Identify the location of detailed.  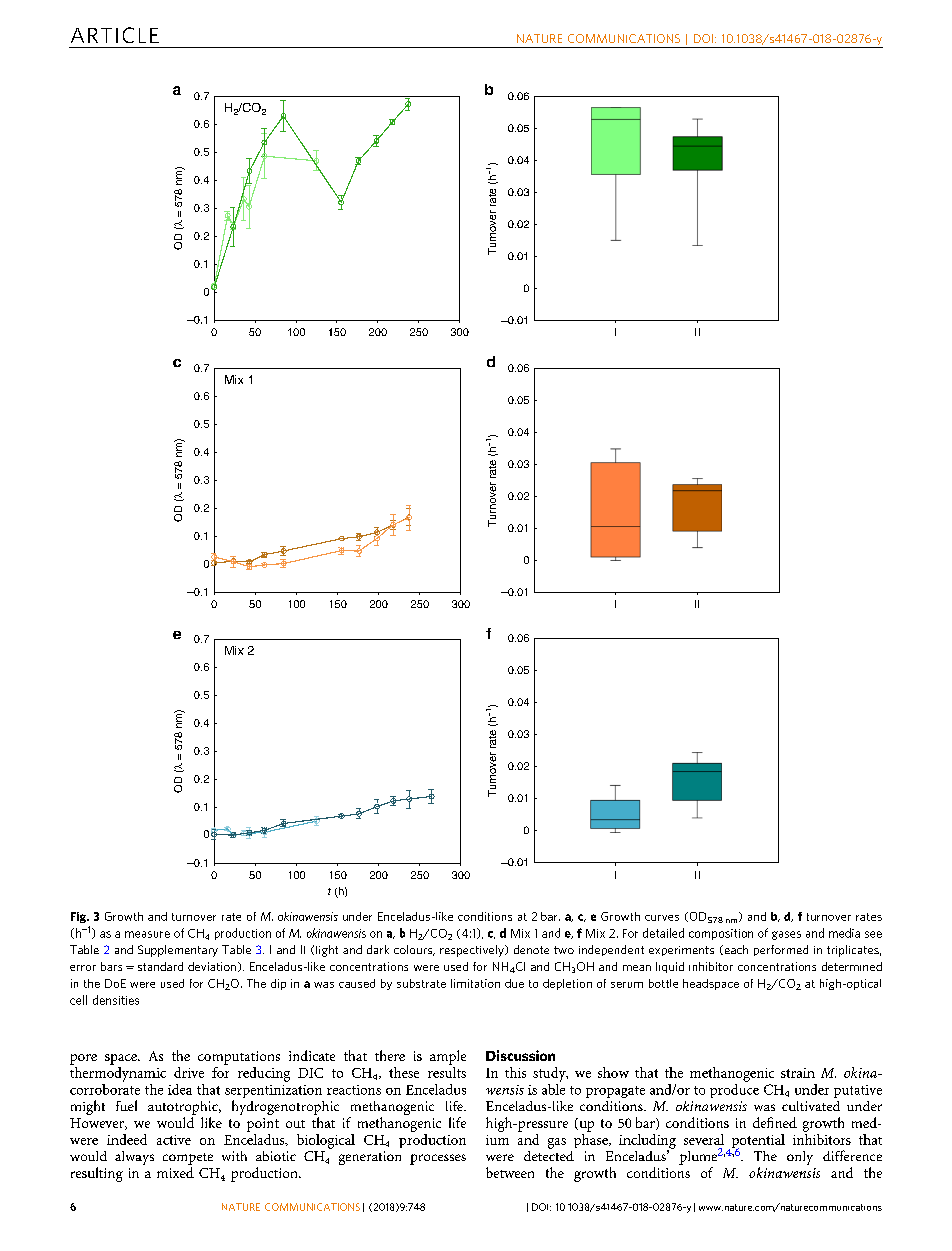
(663, 933).
